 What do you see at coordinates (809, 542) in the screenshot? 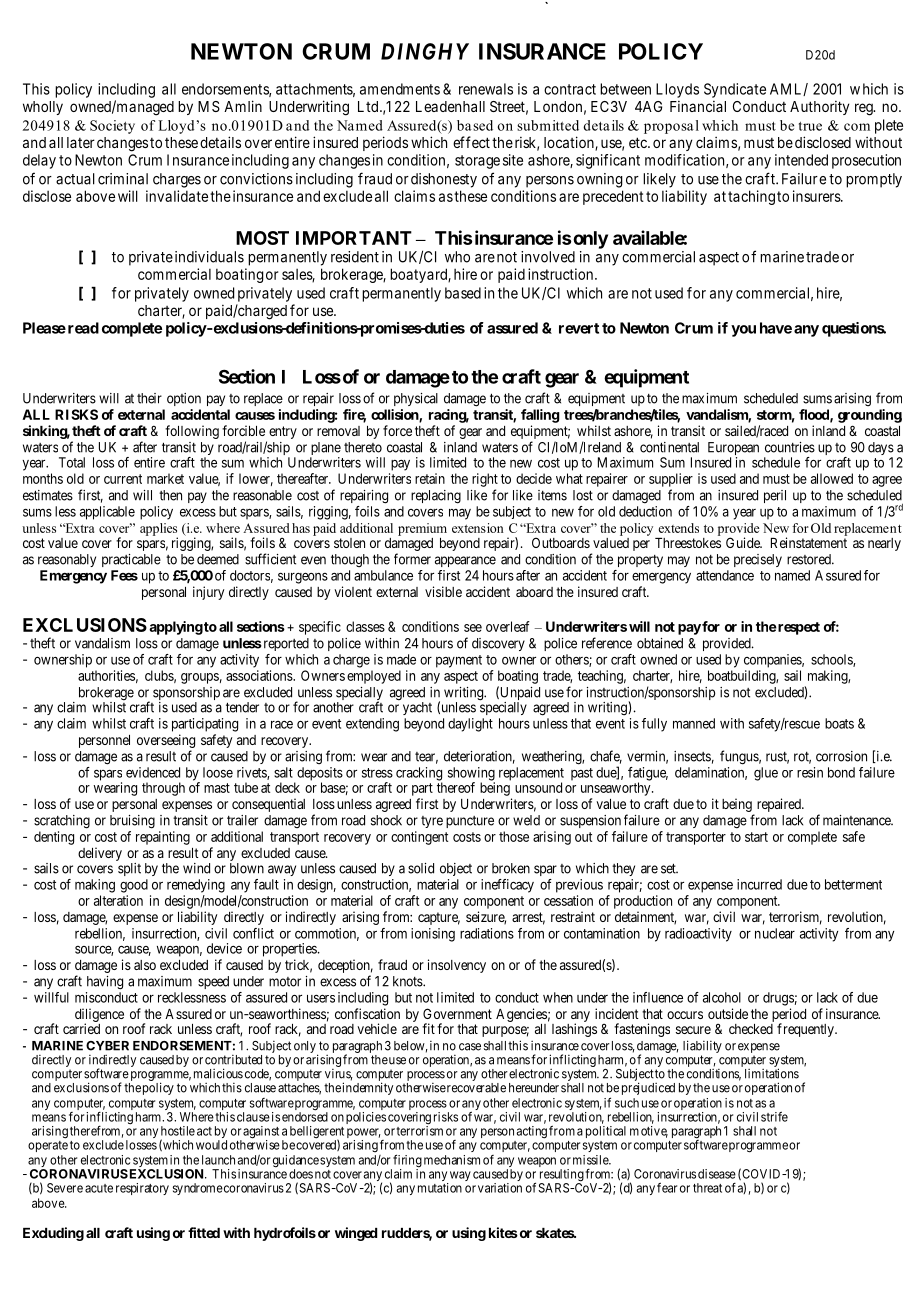
I see `Reinstatement` at bounding box center [809, 542].
